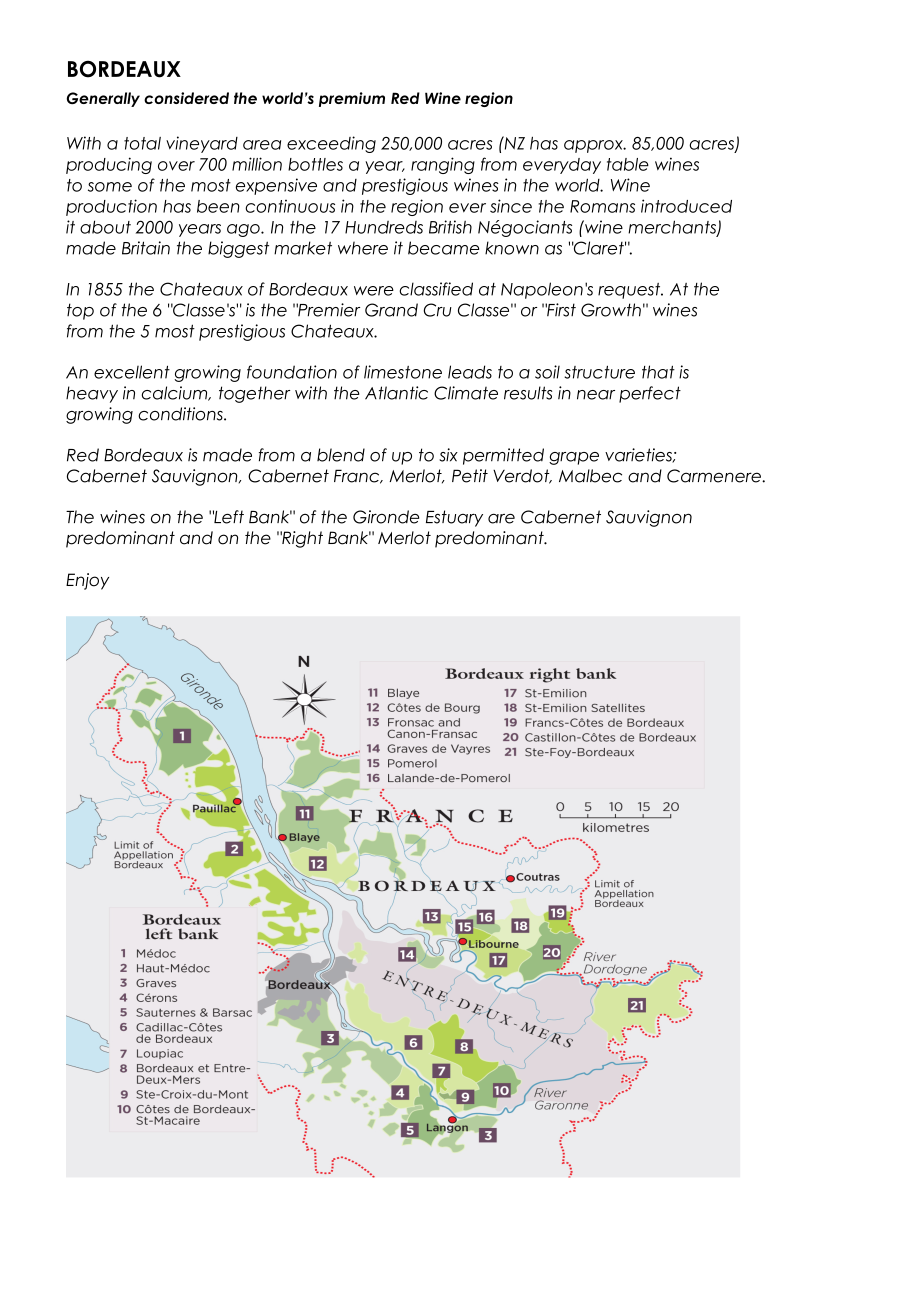  Describe the element at coordinates (87, 581) in the page. I see `Enjoy` at that location.
